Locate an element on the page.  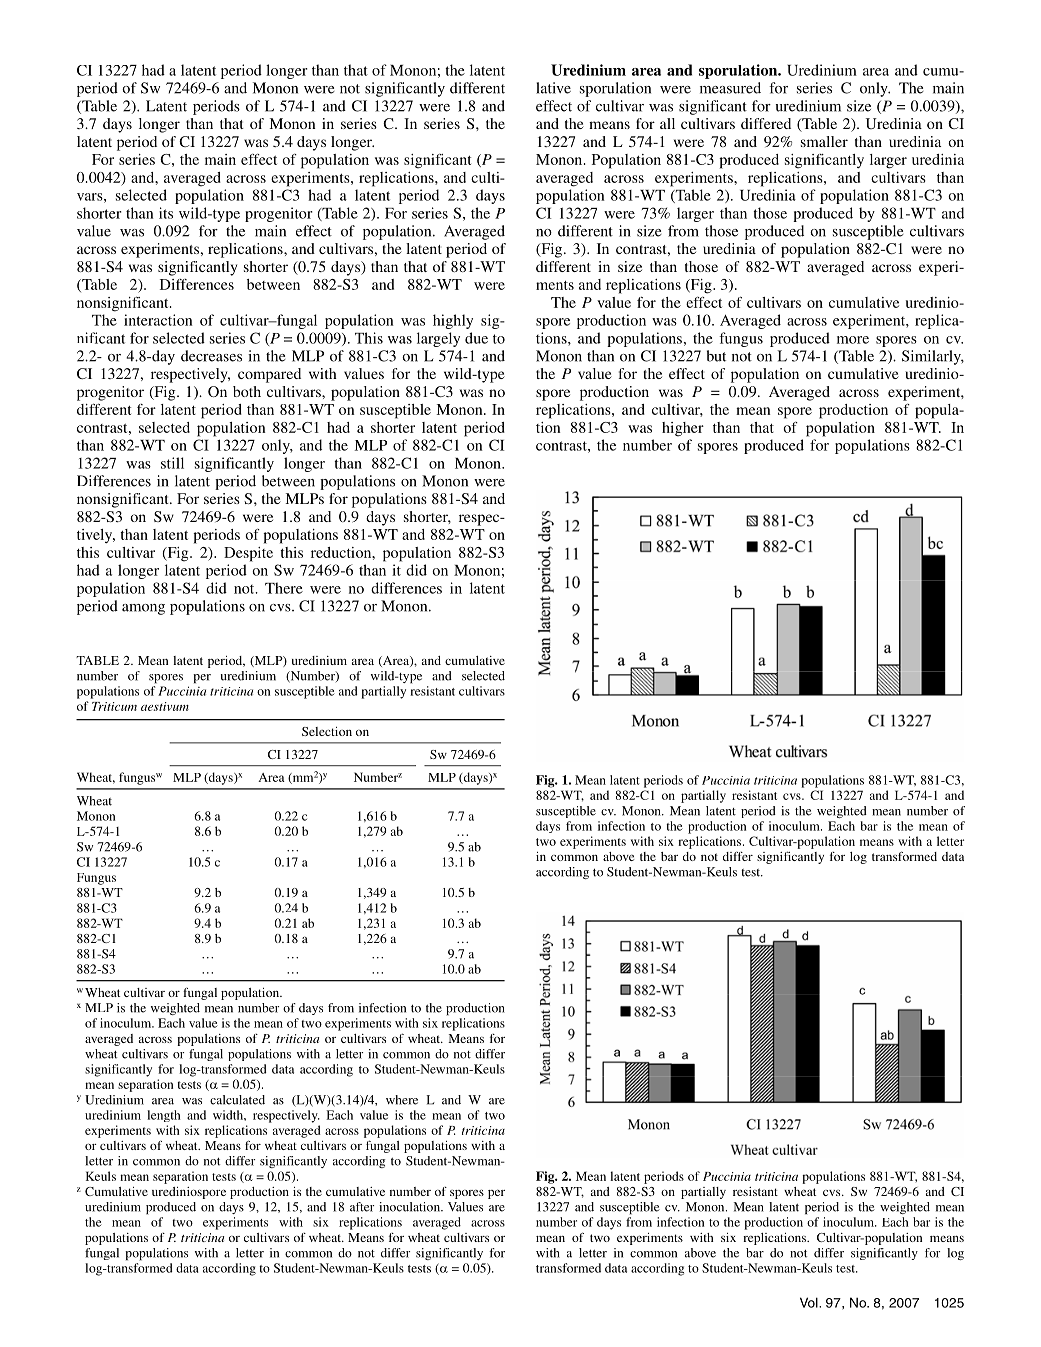
Triticum is located at coordinates (114, 706).
